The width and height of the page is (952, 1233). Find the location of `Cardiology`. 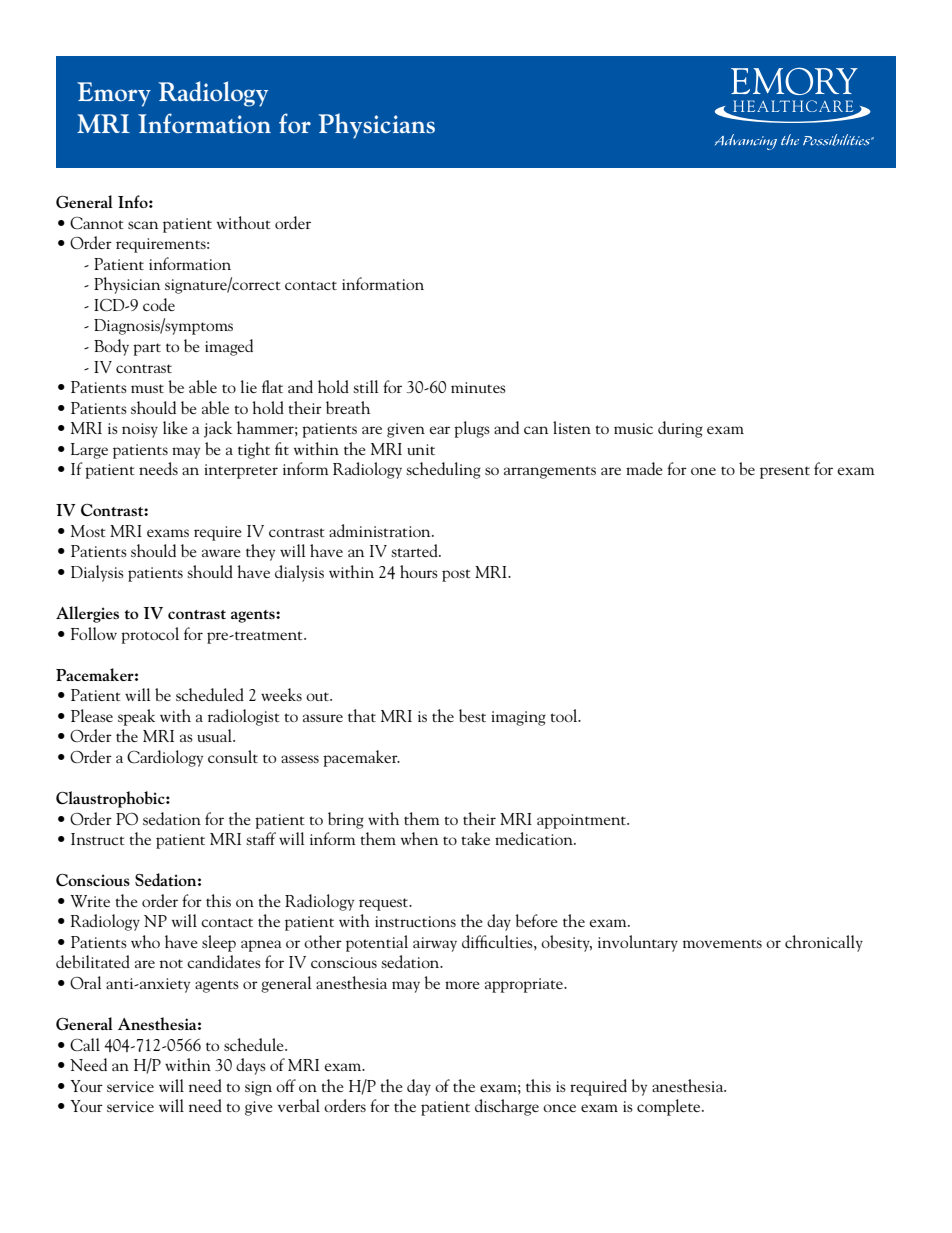

Cardiology is located at coordinates (165, 758).
